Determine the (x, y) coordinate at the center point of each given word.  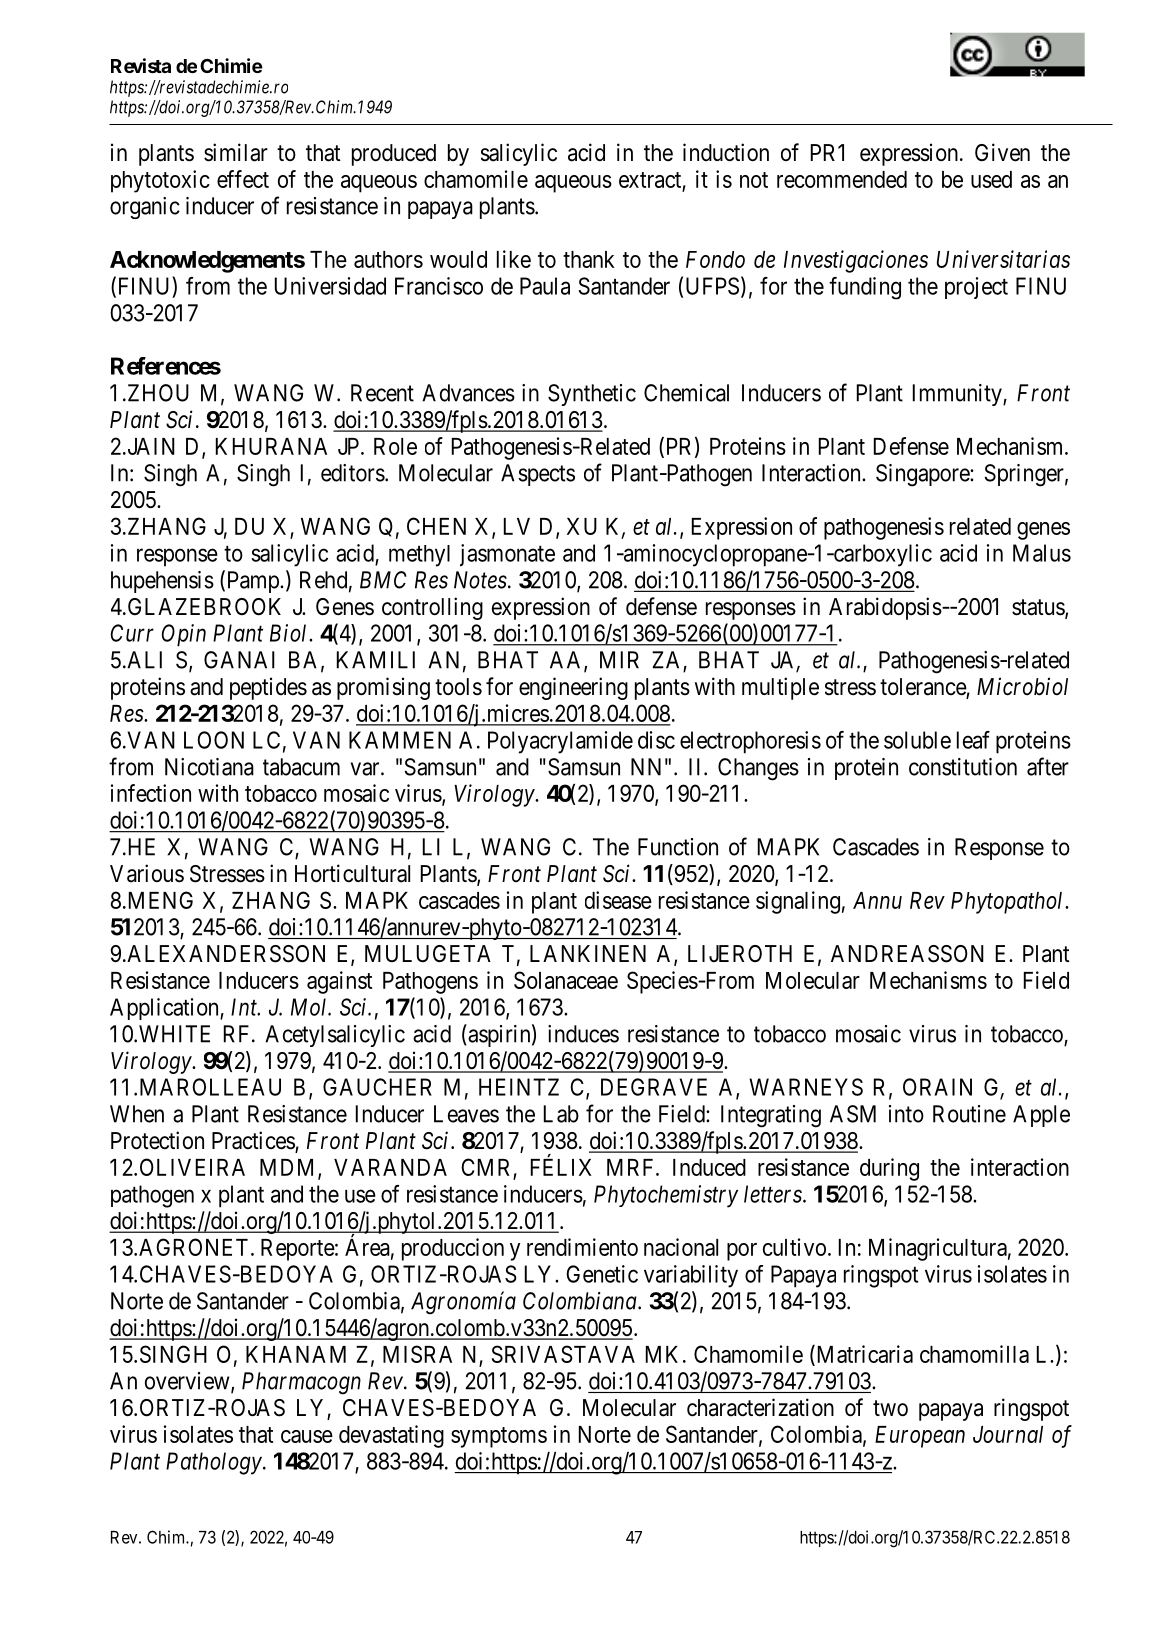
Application (165, 1009)
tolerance (923, 688)
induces (583, 1034)
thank (589, 259)
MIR (619, 660)
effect (243, 179)
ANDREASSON (907, 954)
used (991, 179)
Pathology (214, 1463)
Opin (184, 635)
